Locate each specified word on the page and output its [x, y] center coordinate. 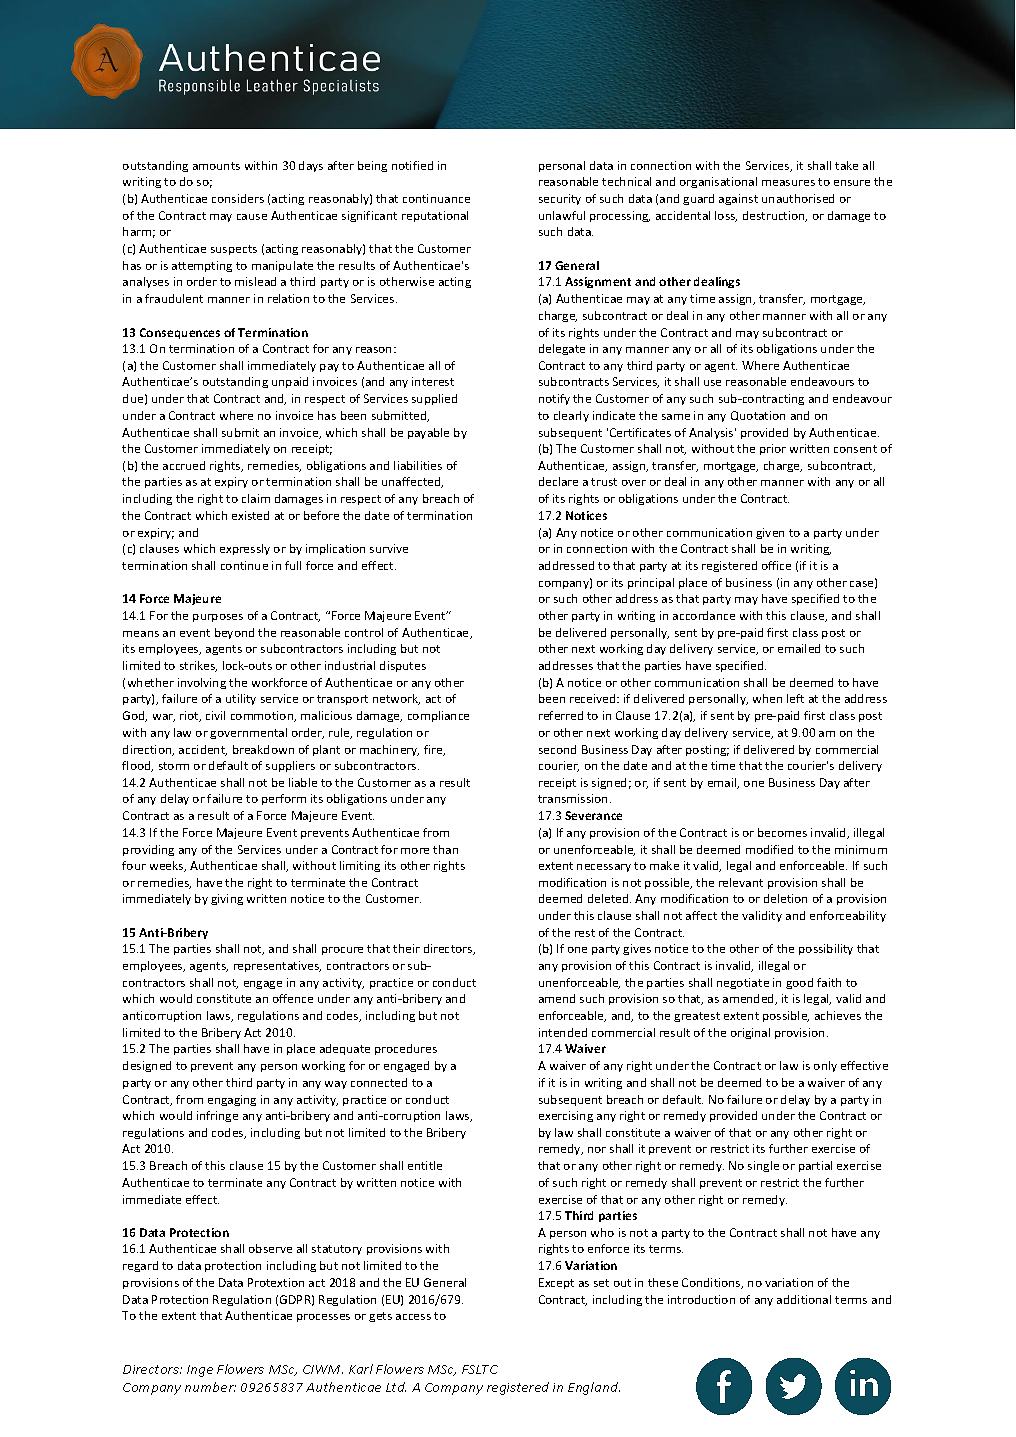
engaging [232, 1100]
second [557, 749]
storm [174, 766]
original [750, 1033]
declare [558, 481]
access [413, 1317]
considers [238, 198]
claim [256, 498]
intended [563, 1032]
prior [773, 449]
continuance [436, 198]
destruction [775, 216]
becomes [782, 832]
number [210, 1387]
